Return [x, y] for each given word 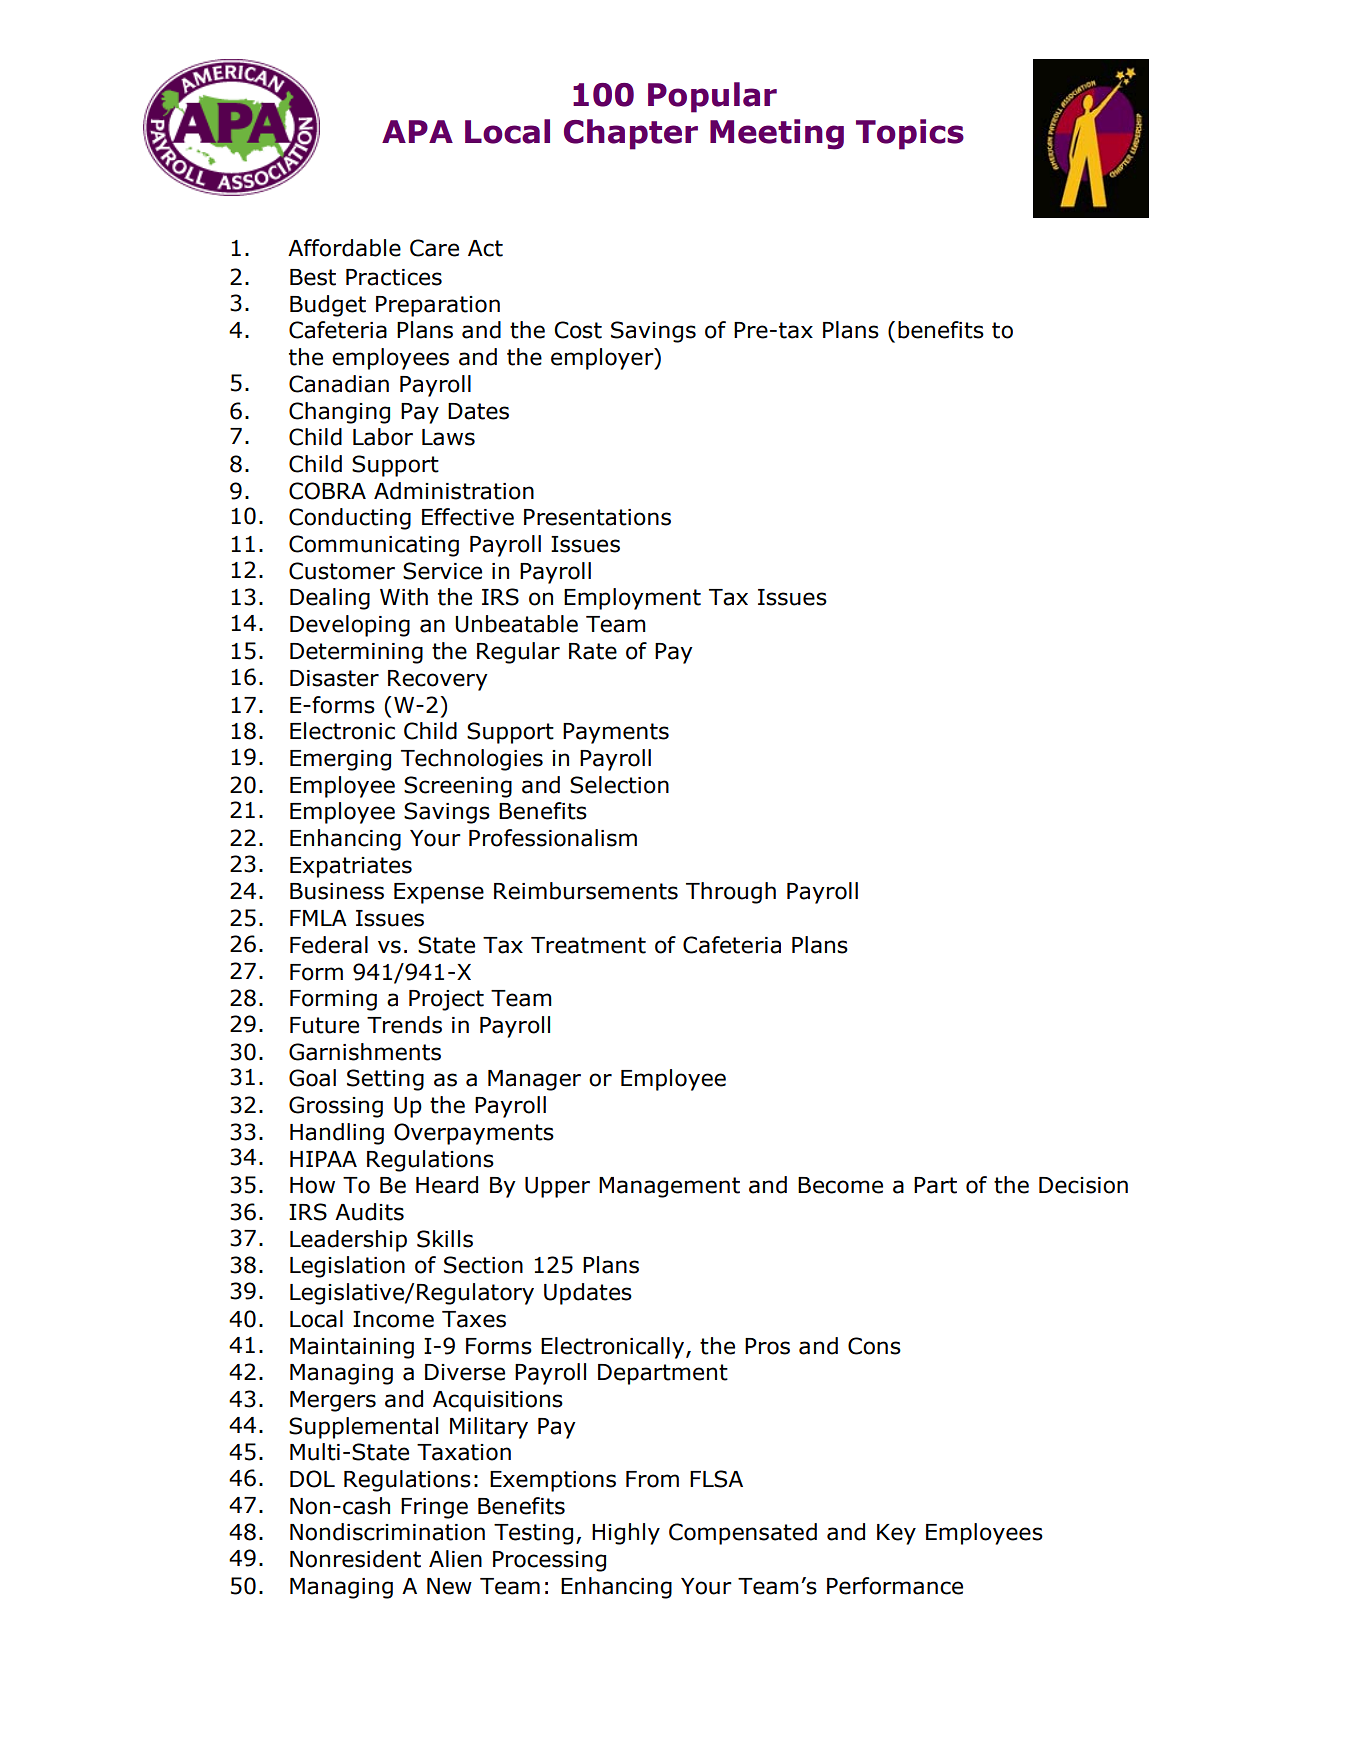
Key [896, 1534]
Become [840, 1185]
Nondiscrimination [387, 1532]
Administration [454, 491]
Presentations [597, 517]
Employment [632, 599]
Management [669, 1187]
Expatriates [351, 867]
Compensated [743, 1534]
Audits [369, 1212]
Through [731, 893]
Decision [1083, 1185]
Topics [910, 134]
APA [417, 131]
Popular [712, 97]
